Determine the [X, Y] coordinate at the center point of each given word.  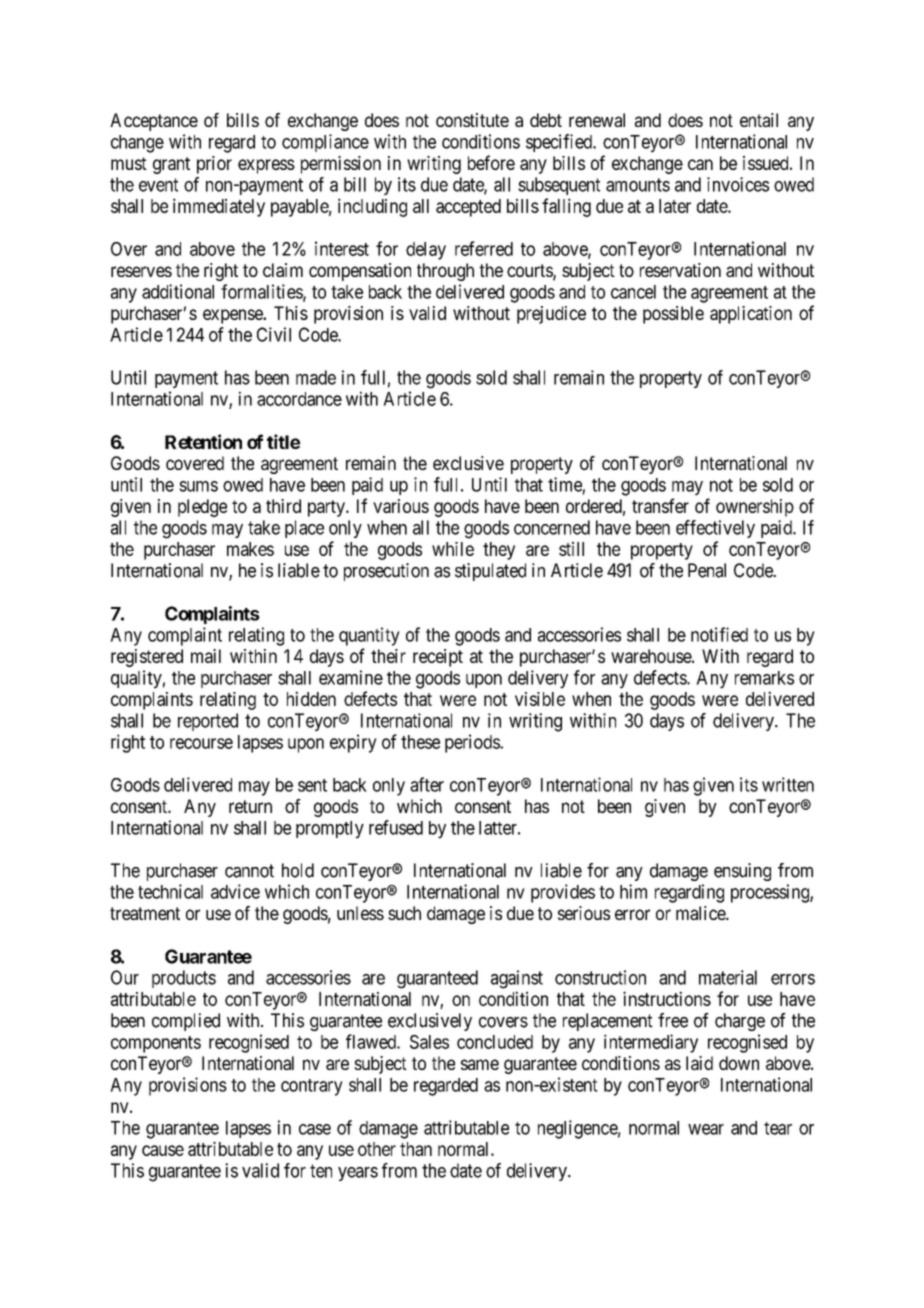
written [788, 784]
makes [250, 549]
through [445, 272]
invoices [738, 184]
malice [701, 913]
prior [214, 165]
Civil [274, 334]
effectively [715, 529]
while [453, 549]
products [184, 979]
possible [673, 315]
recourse [201, 743]
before [491, 162]
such [404, 913]
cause [163, 1150]
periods [473, 743]
